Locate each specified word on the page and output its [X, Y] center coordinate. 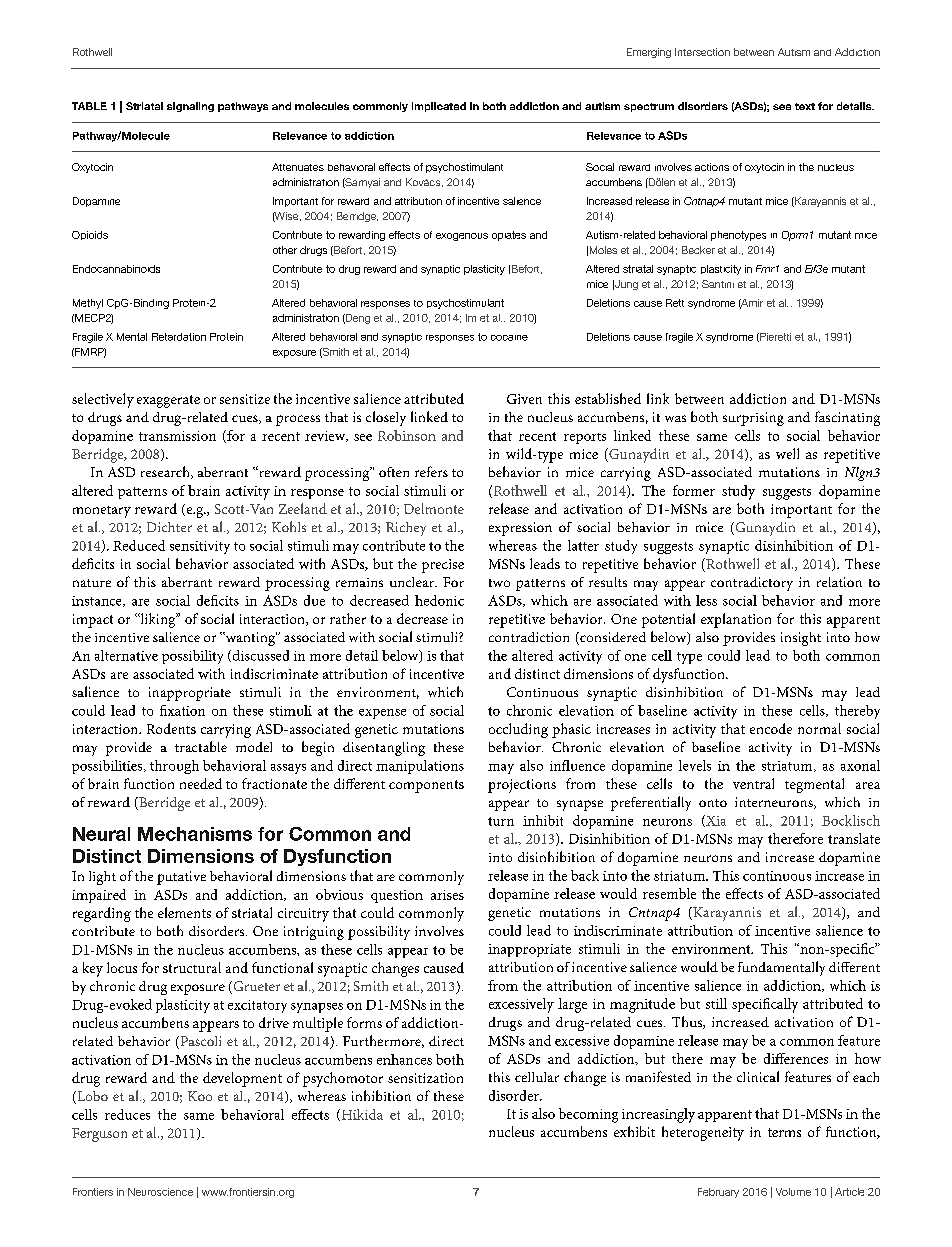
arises [447, 895]
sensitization [425, 1078]
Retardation [179, 337]
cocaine [509, 338]
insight [801, 639]
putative [181, 878]
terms [784, 1132]
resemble [669, 893]
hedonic [439, 600]
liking [158, 620]
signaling [190, 107]
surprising [753, 419]
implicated [439, 107]
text [805, 106]
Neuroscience [160, 1192]
